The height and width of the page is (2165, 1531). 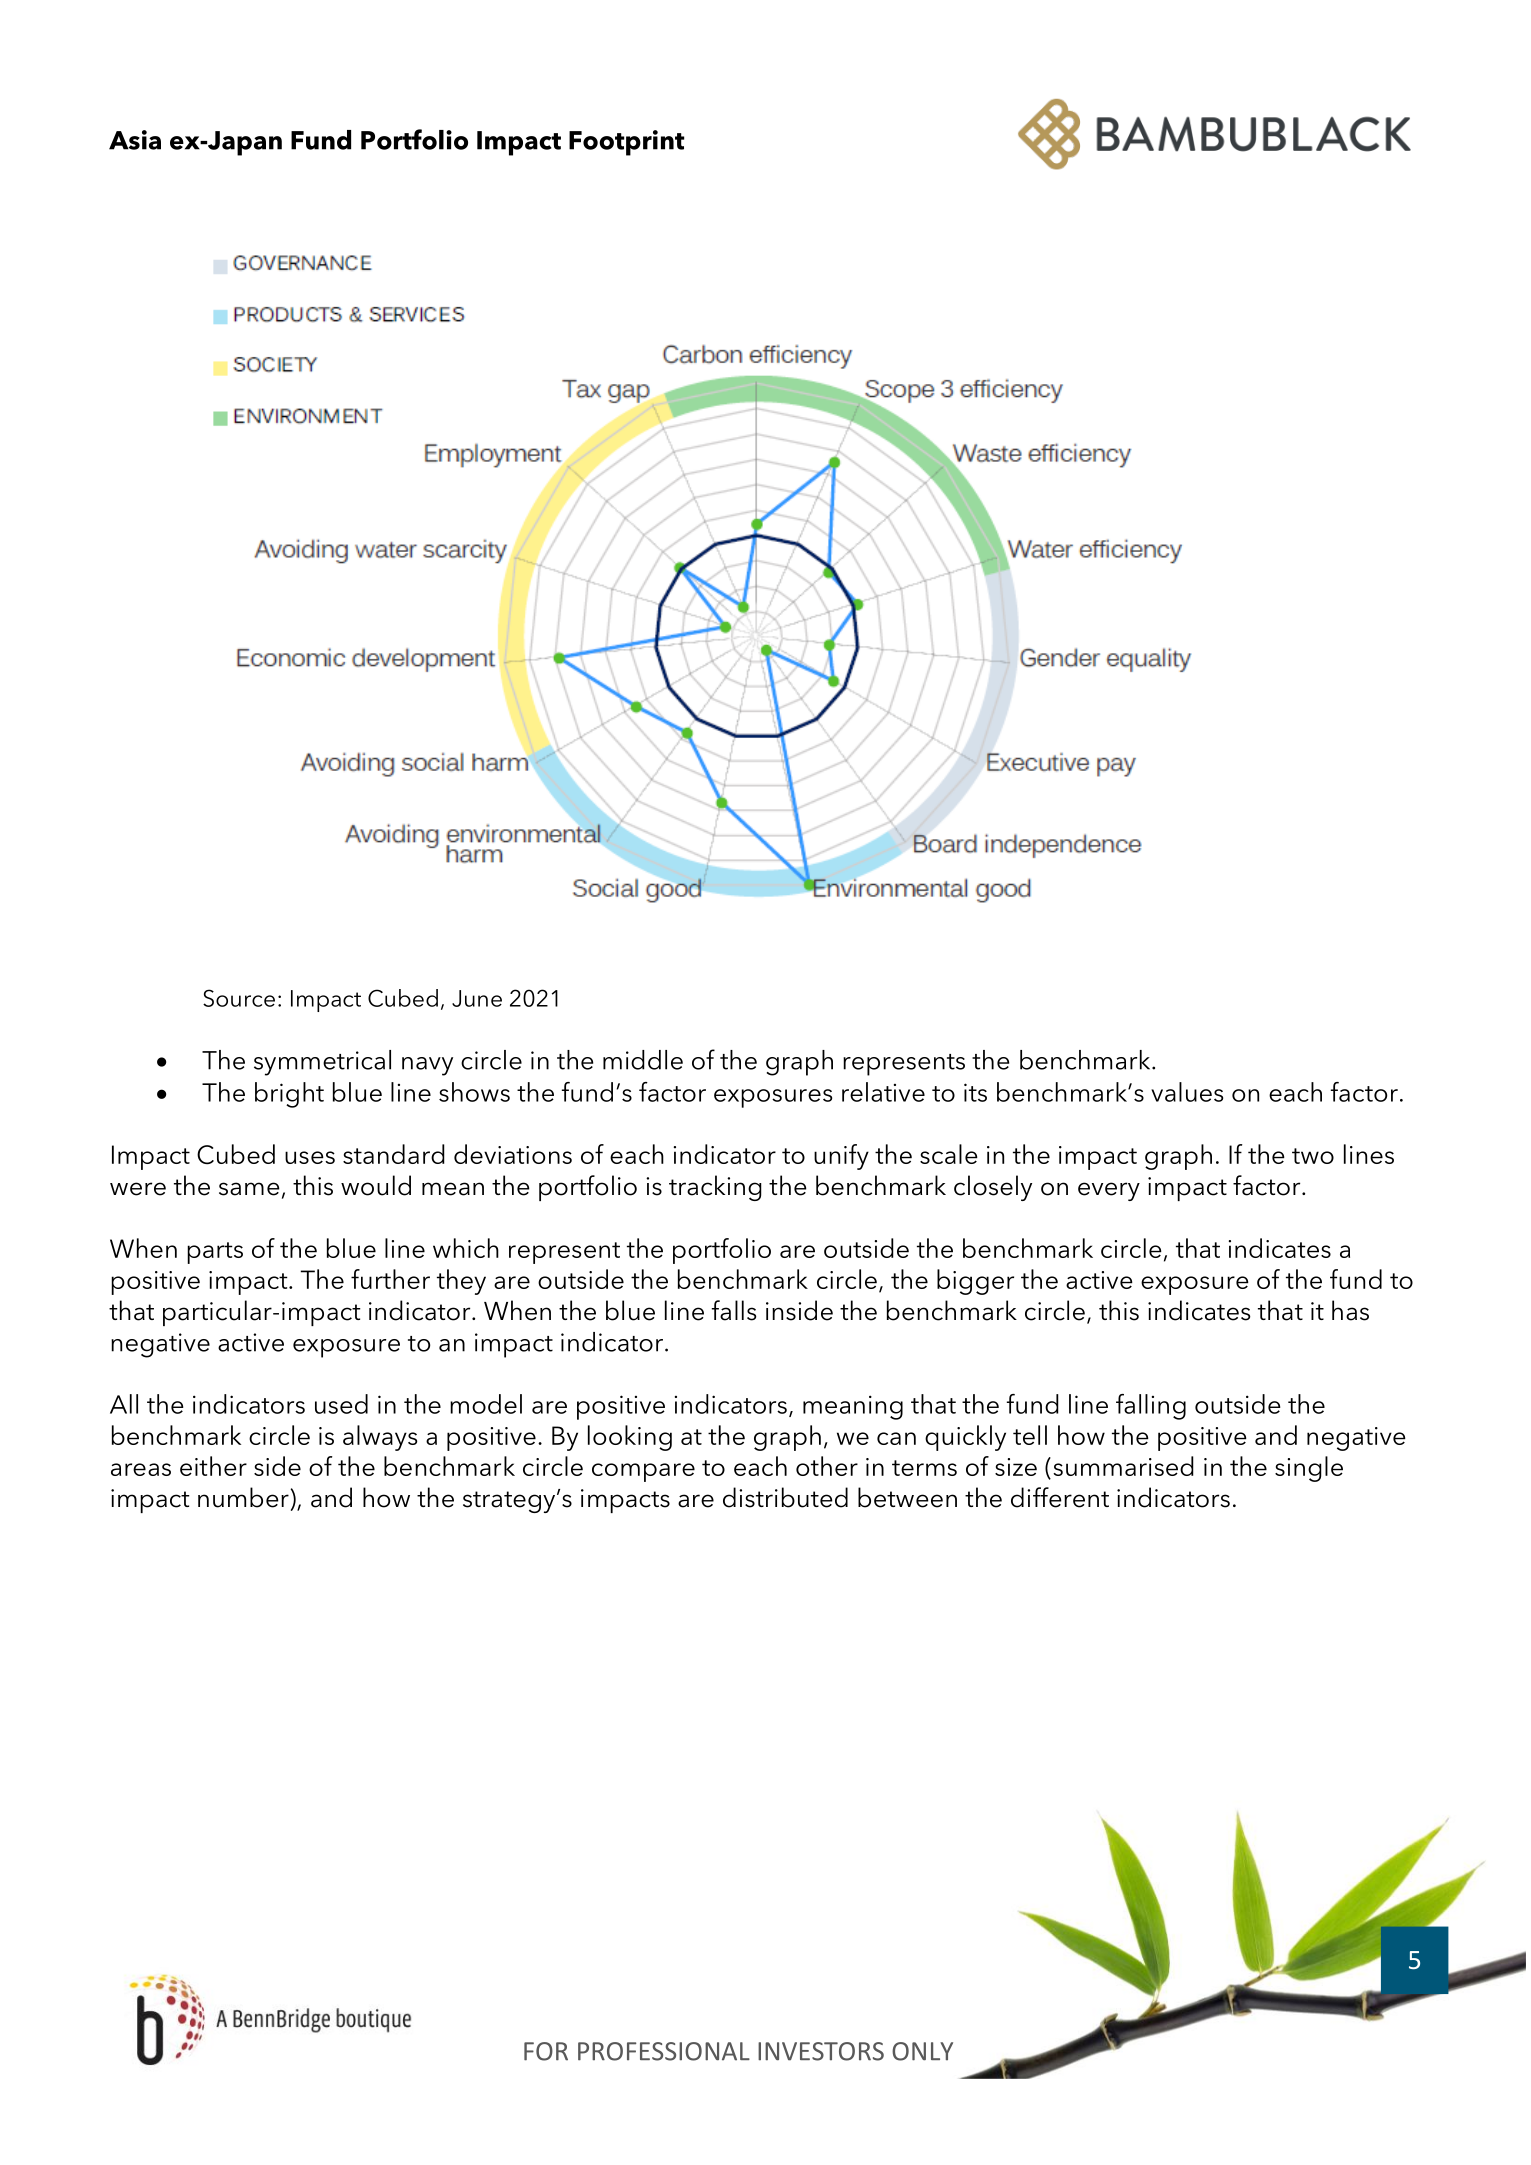 What do you see at coordinates (546, 2051) in the page?
I see `FOR` at bounding box center [546, 2051].
